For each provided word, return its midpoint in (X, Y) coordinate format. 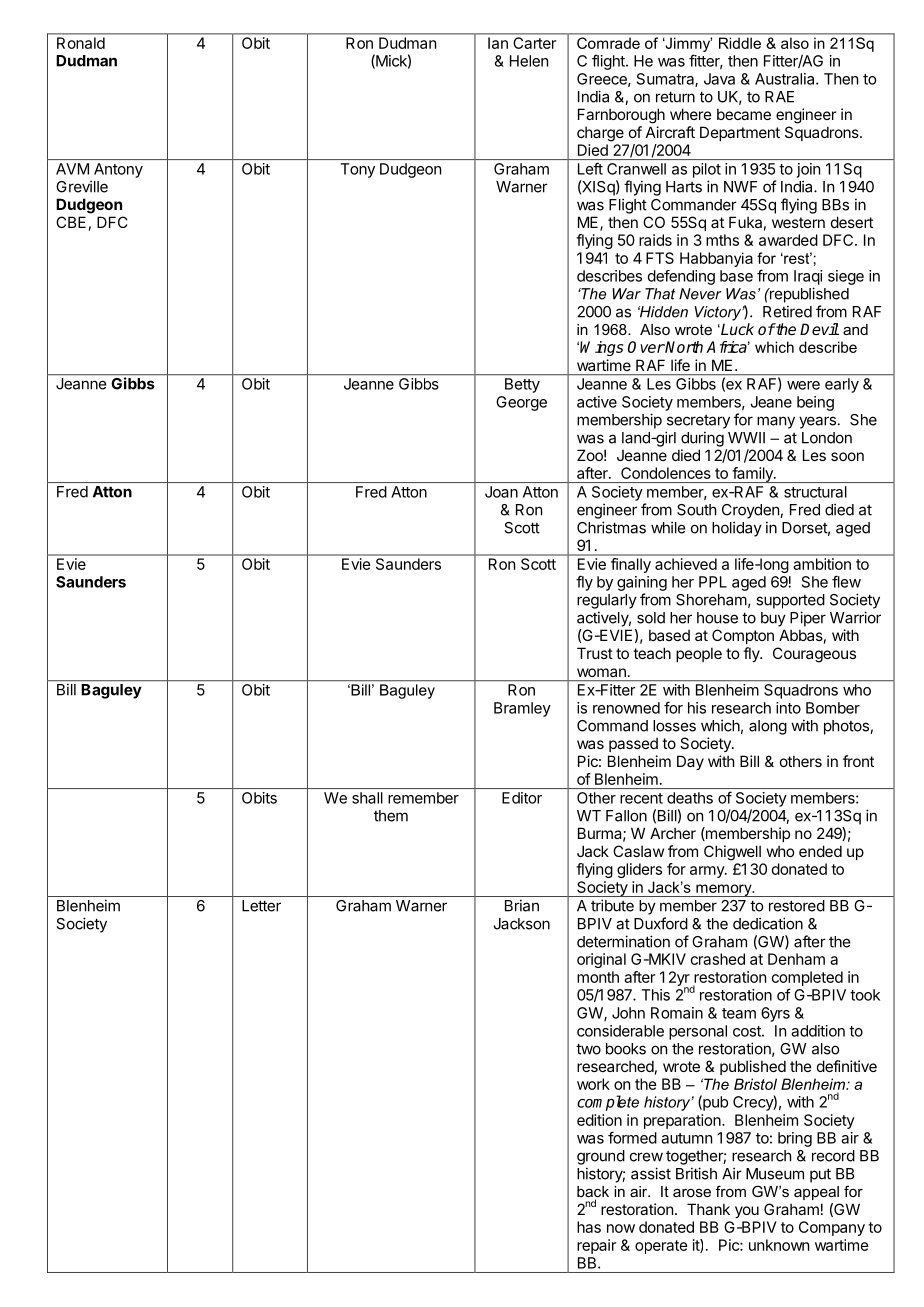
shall (367, 798)
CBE (71, 222)
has (589, 1227)
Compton (743, 636)
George (521, 403)
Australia (786, 79)
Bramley (522, 709)
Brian (522, 905)
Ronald (81, 43)
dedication (768, 923)
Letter (261, 906)
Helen (529, 61)
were (803, 385)
